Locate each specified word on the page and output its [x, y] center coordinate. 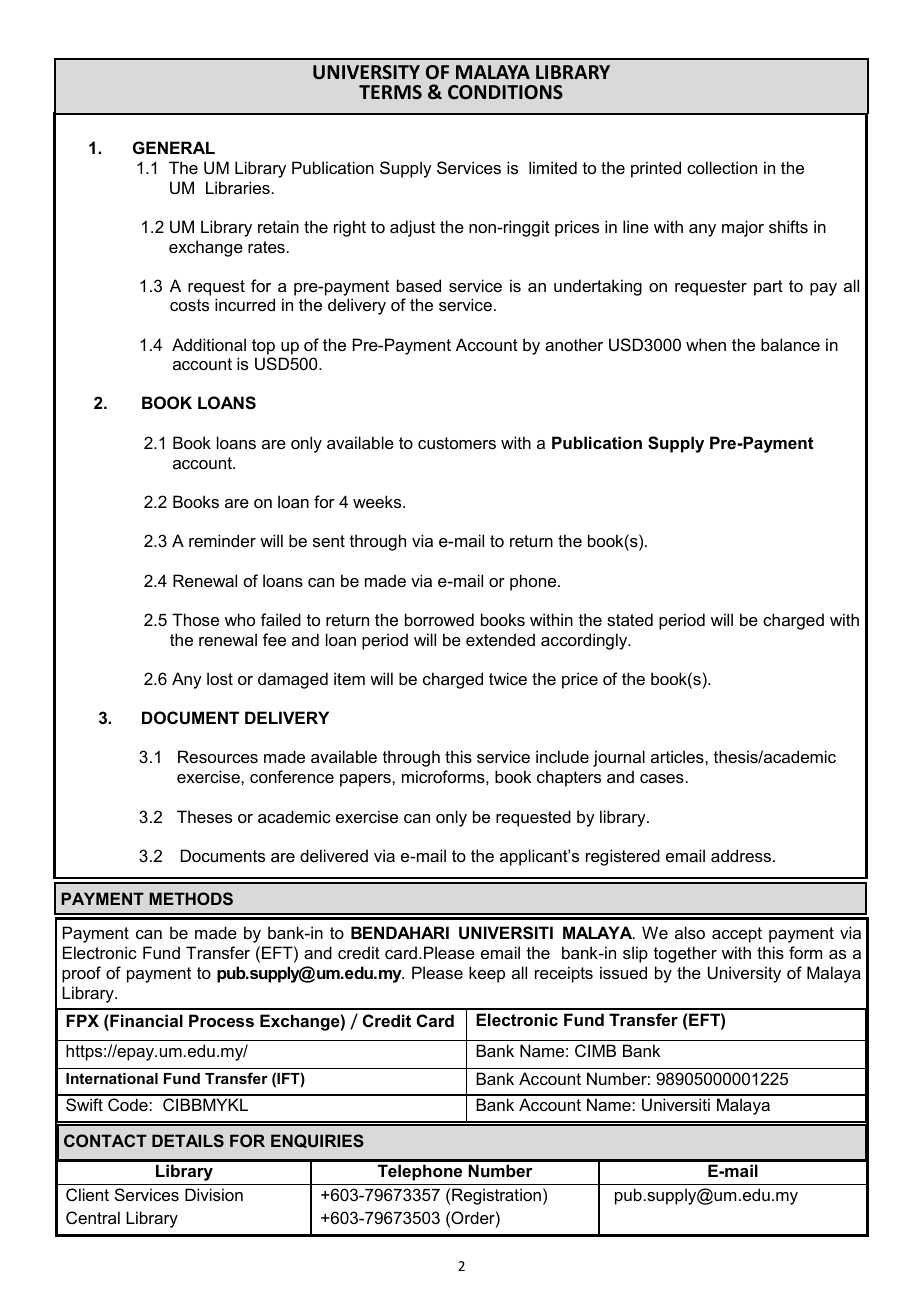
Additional [209, 344]
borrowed [439, 619]
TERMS [390, 92]
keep [487, 974]
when [706, 344]
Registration [496, 1196]
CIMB [595, 1050]
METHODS [191, 898]
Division [214, 1194]
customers [457, 443]
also [690, 932]
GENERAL [174, 147]
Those [195, 619]
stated [630, 619]
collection [722, 167]
